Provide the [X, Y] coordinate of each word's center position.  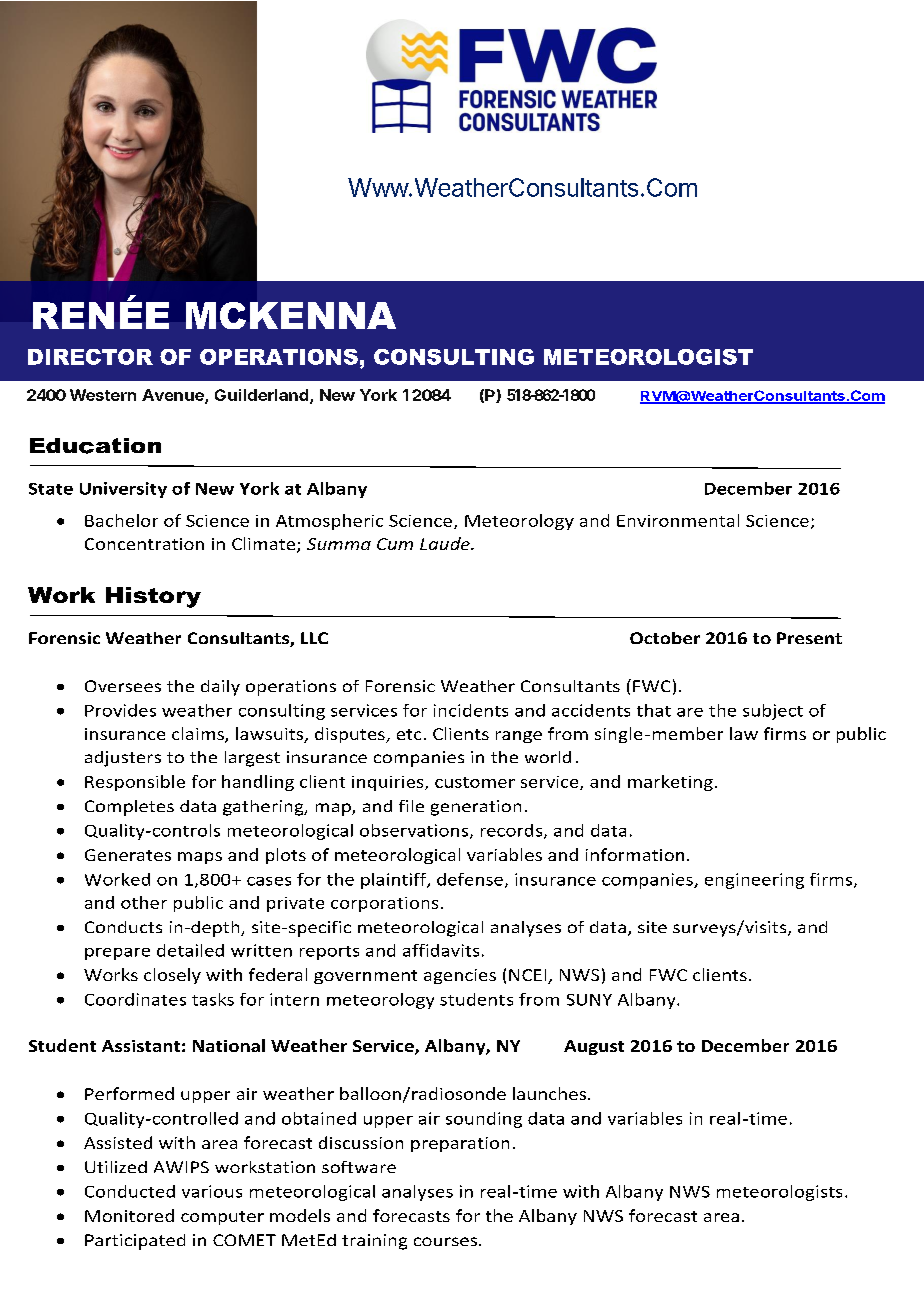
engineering [754, 881]
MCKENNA [291, 315]
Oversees [123, 686]
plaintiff [395, 881]
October [665, 638]
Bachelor [121, 520]
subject [773, 712]
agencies [460, 976]
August [594, 1047]
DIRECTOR [90, 357]
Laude [446, 543]
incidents [471, 710]
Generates [128, 855]
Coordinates [135, 999]
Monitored [129, 1215]
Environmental [678, 520]
